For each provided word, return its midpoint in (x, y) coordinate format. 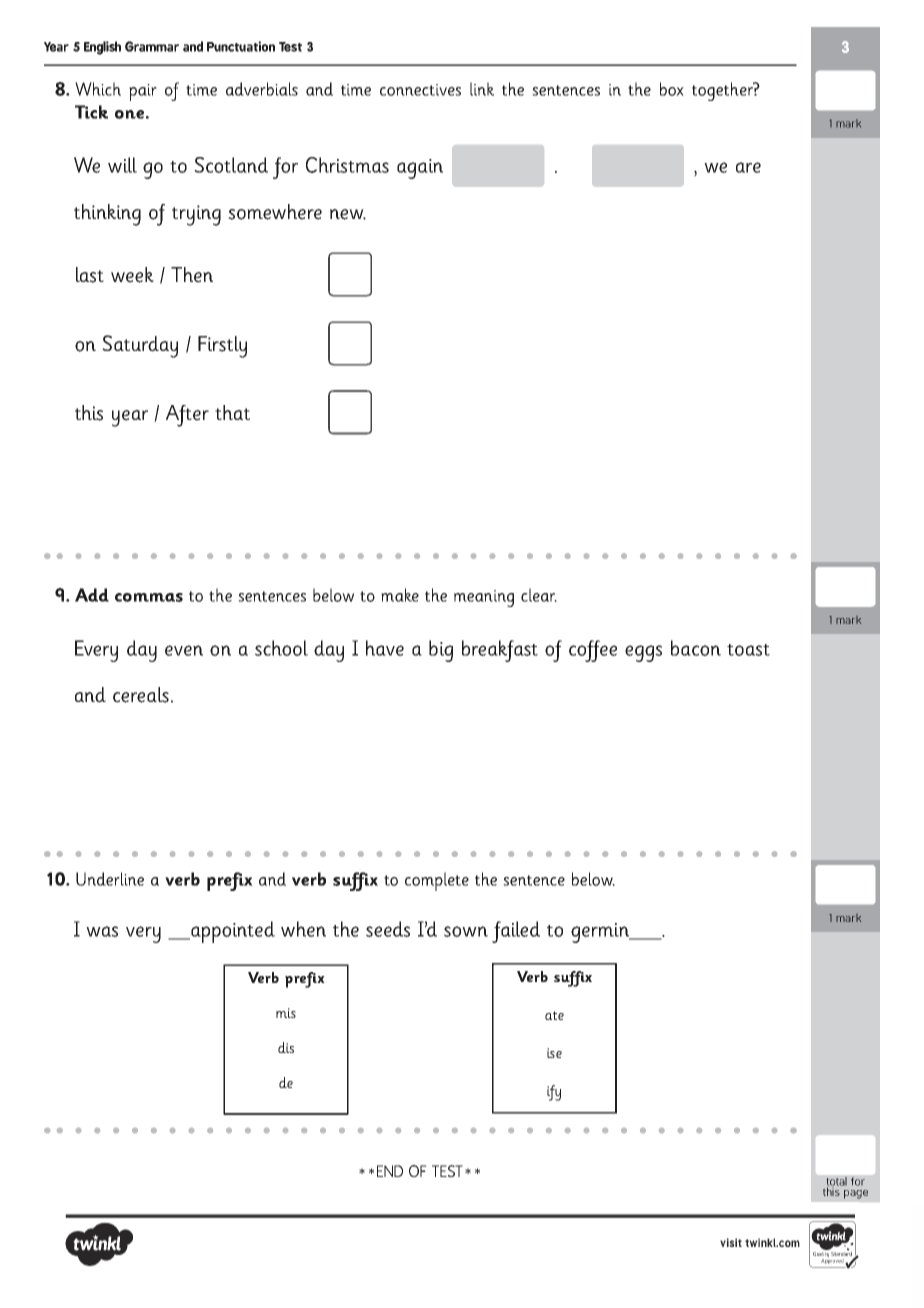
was (102, 931)
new (348, 214)
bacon (696, 648)
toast (748, 650)
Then (192, 275)
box (672, 89)
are (748, 167)
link (482, 89)
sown (466, 931)
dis (286, 1047)
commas (149, 597)
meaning (484, 598)
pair (143, 92)
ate (554, 1015)
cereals (141, 695)
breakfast (500, 651)
